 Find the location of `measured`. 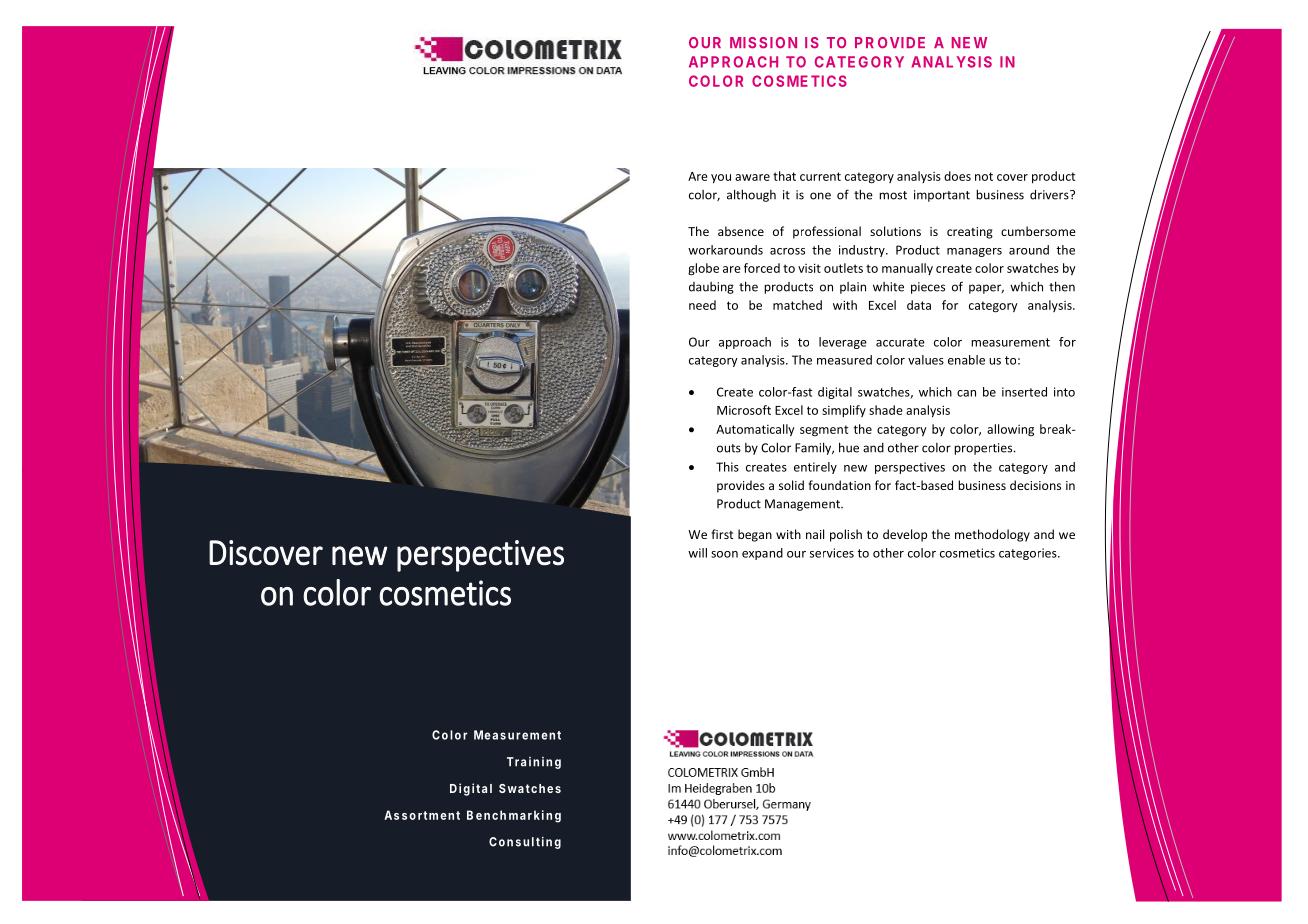

measured is located at coordinates (844, 360).
